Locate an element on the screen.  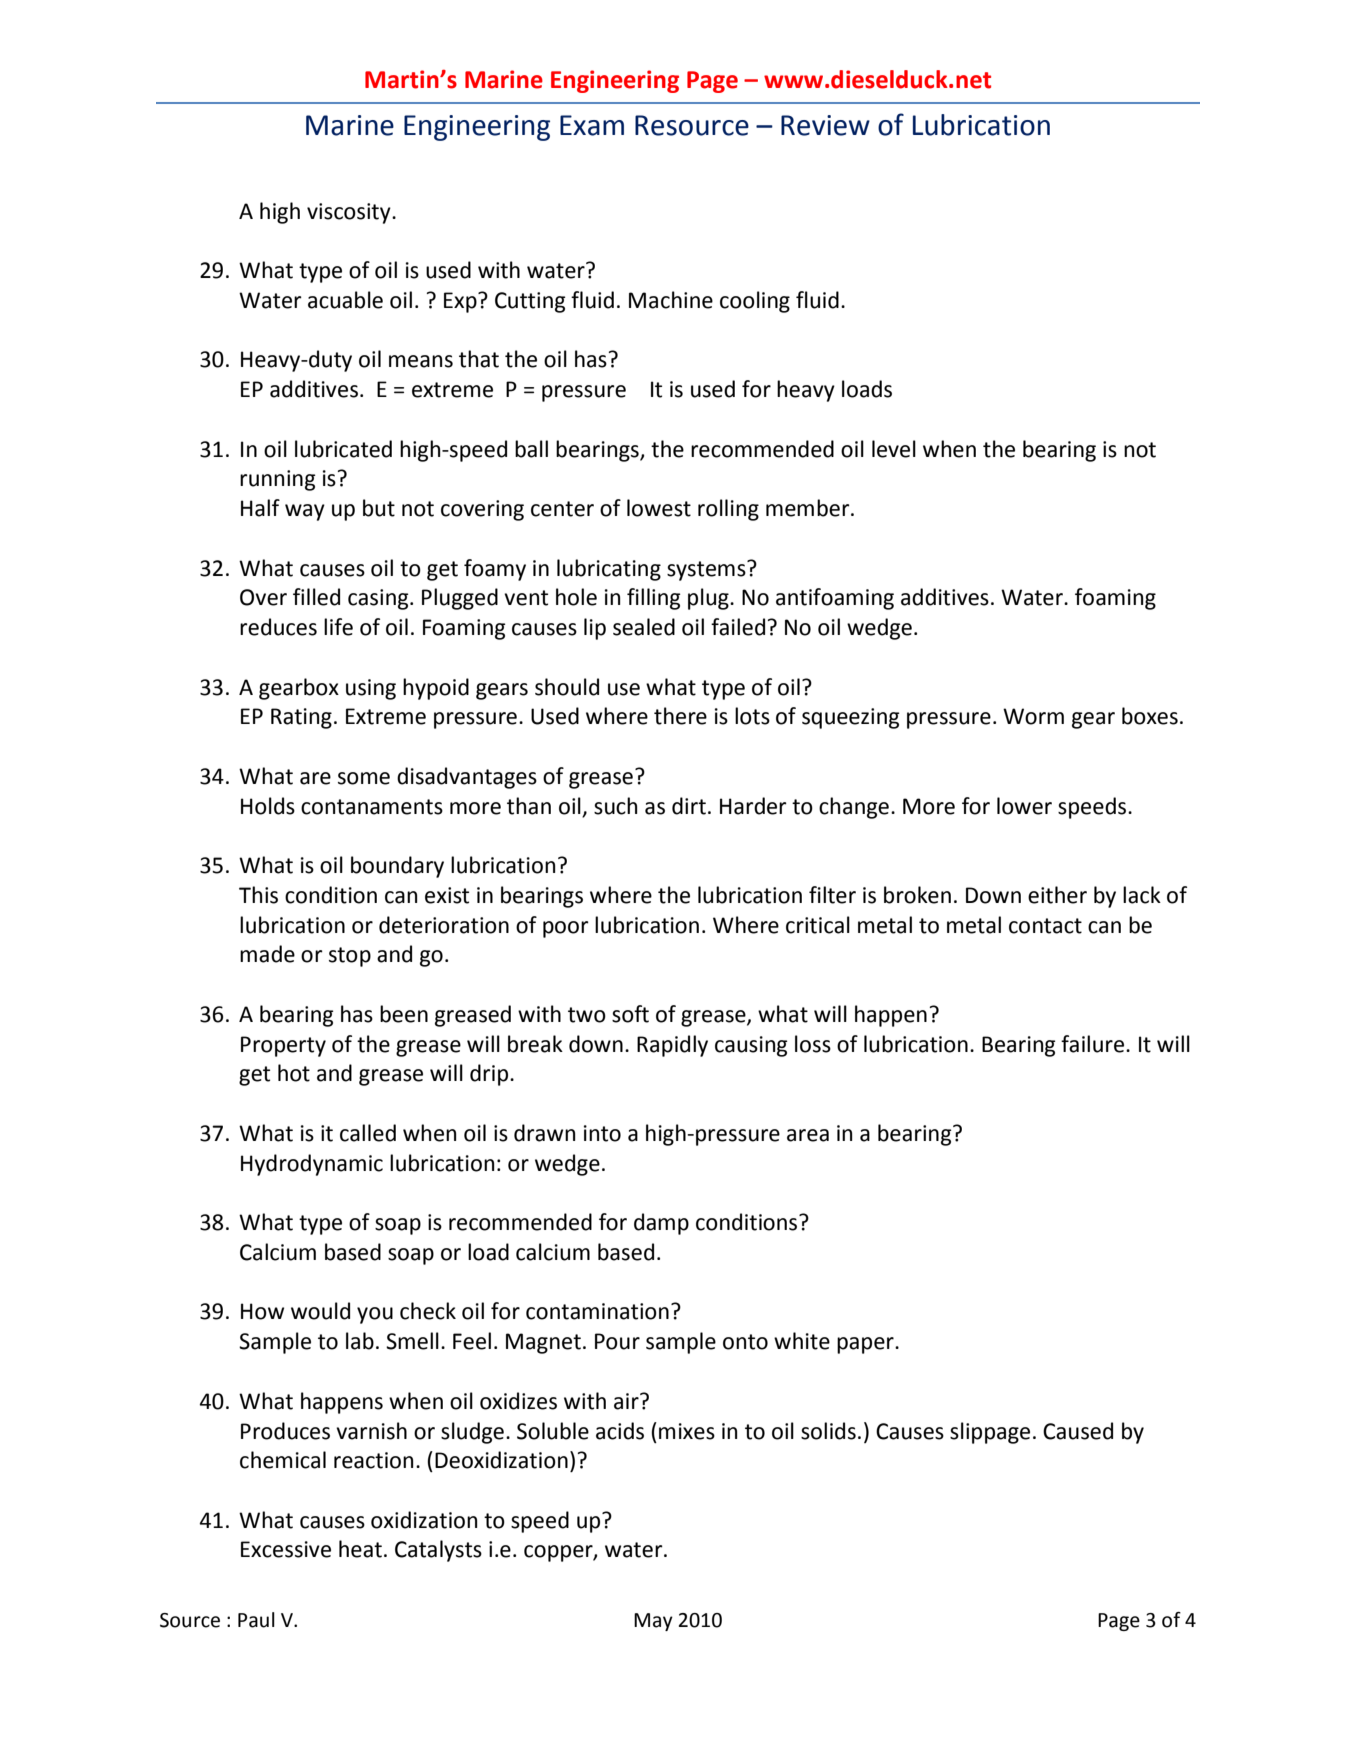
May is located at coordinates (653, 1622).
